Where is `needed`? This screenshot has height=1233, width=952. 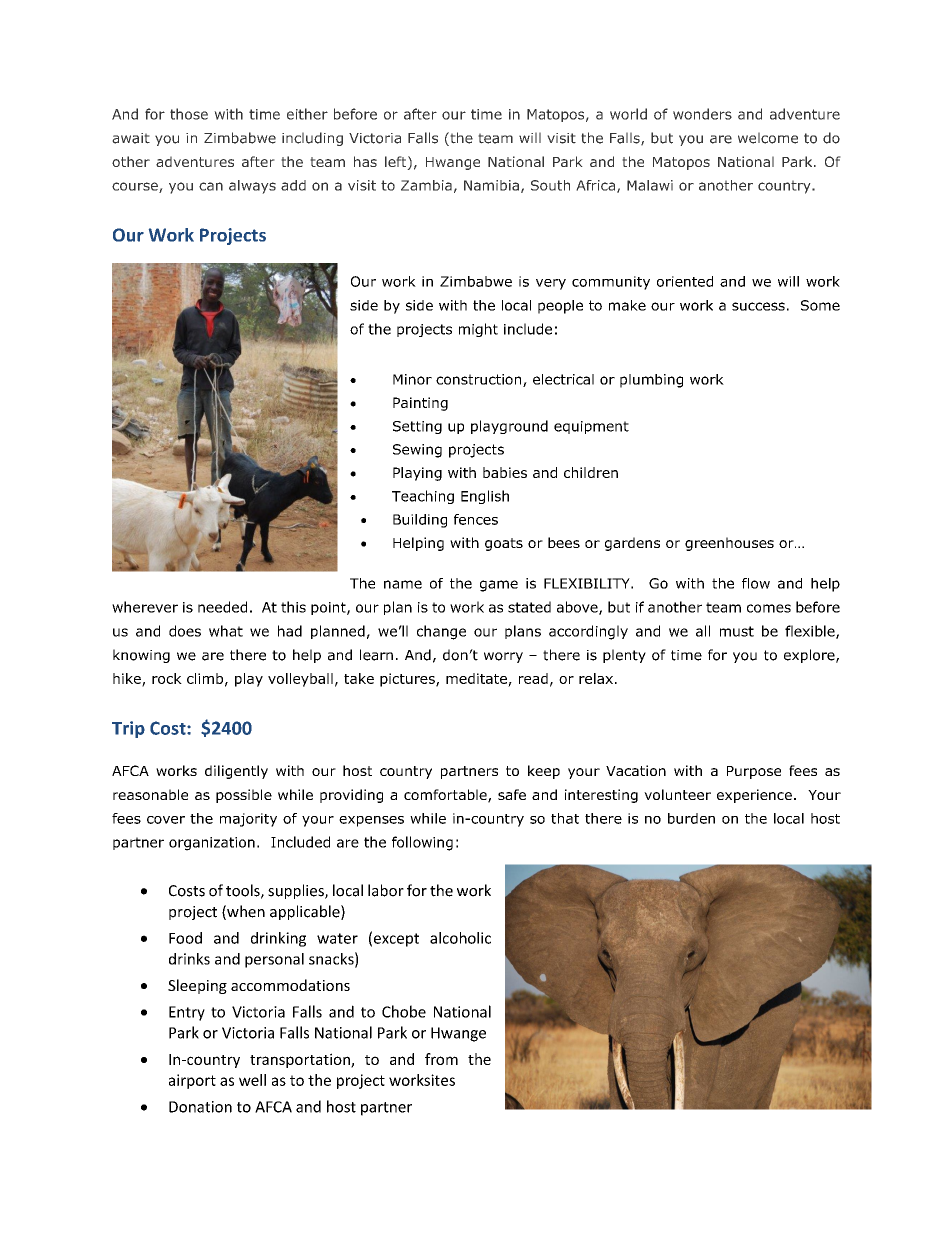
needed is located at coordinates (222, 607).
